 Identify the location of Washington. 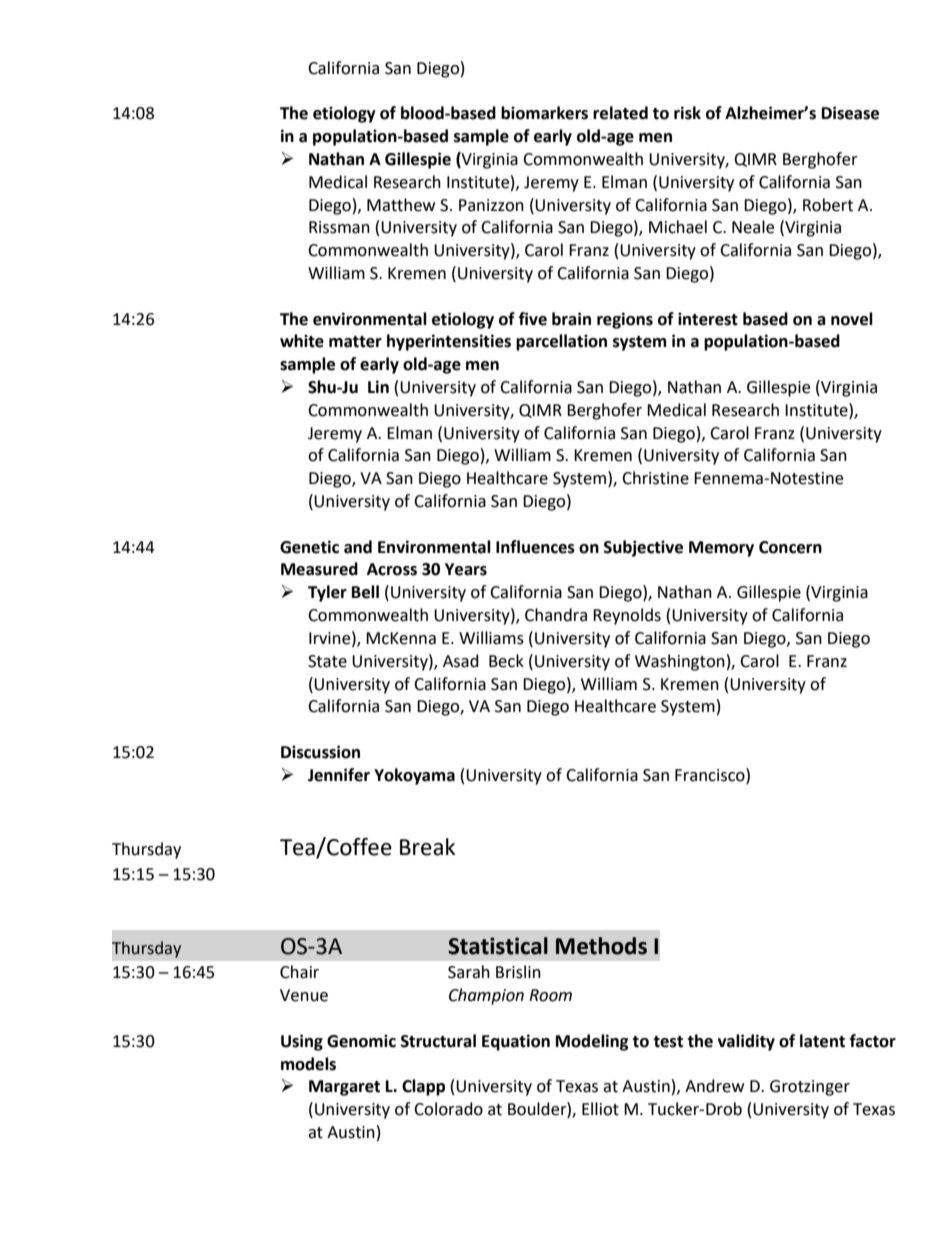
(680, 662).
